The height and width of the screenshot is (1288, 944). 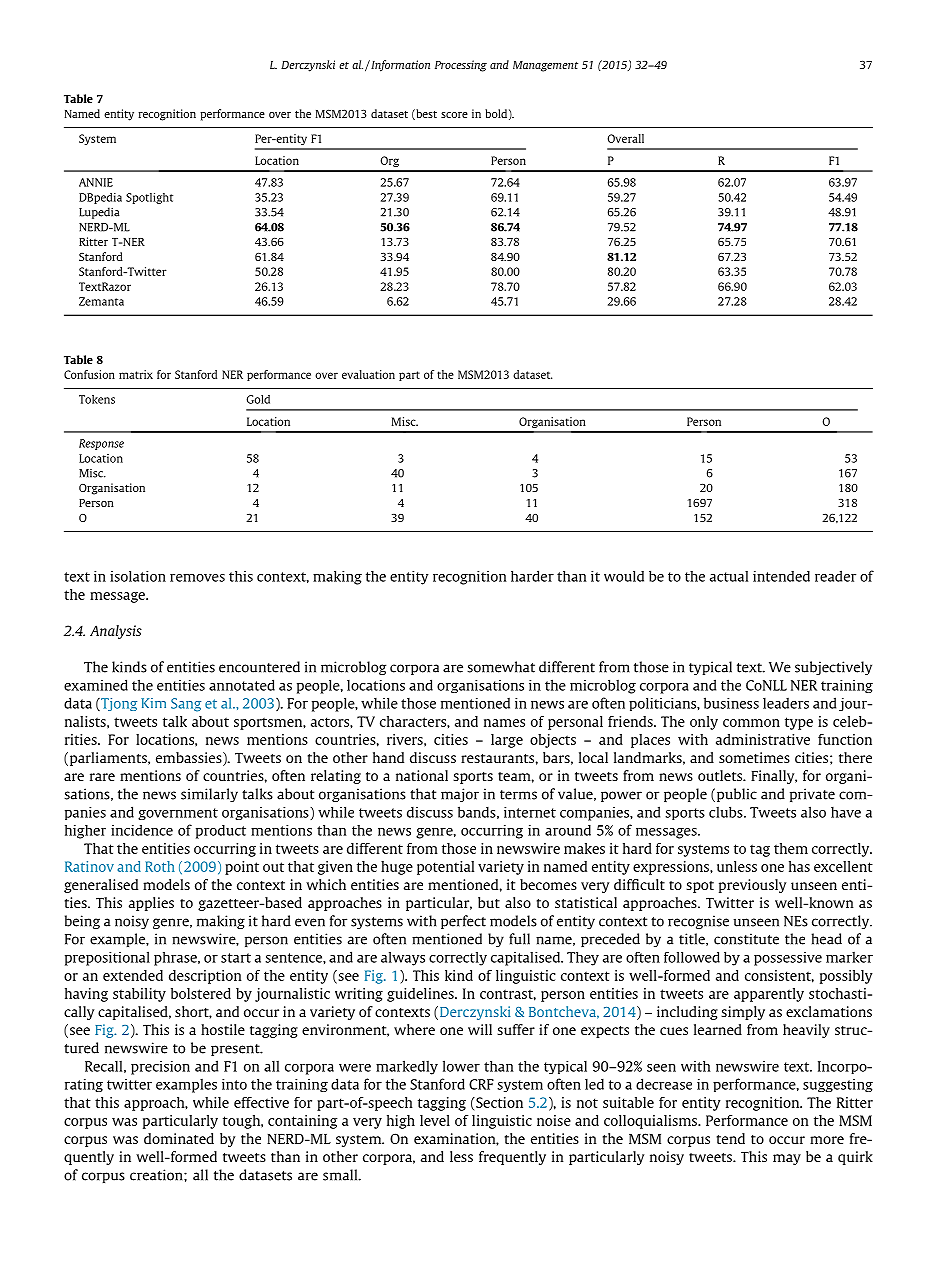 I want to click on actual, so click(x=729, y=576).
